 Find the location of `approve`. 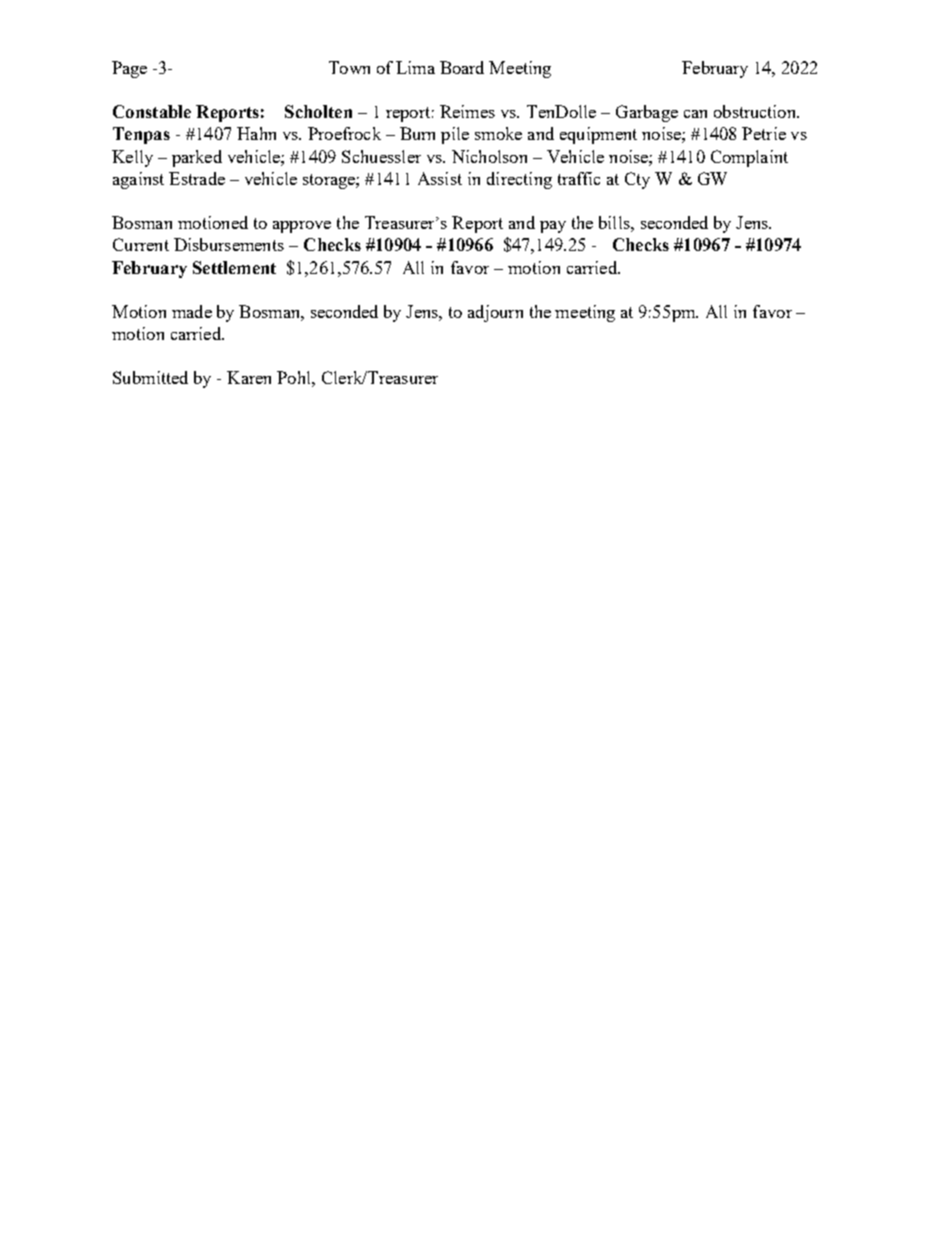

approve is located at coordinates (302, 227).
